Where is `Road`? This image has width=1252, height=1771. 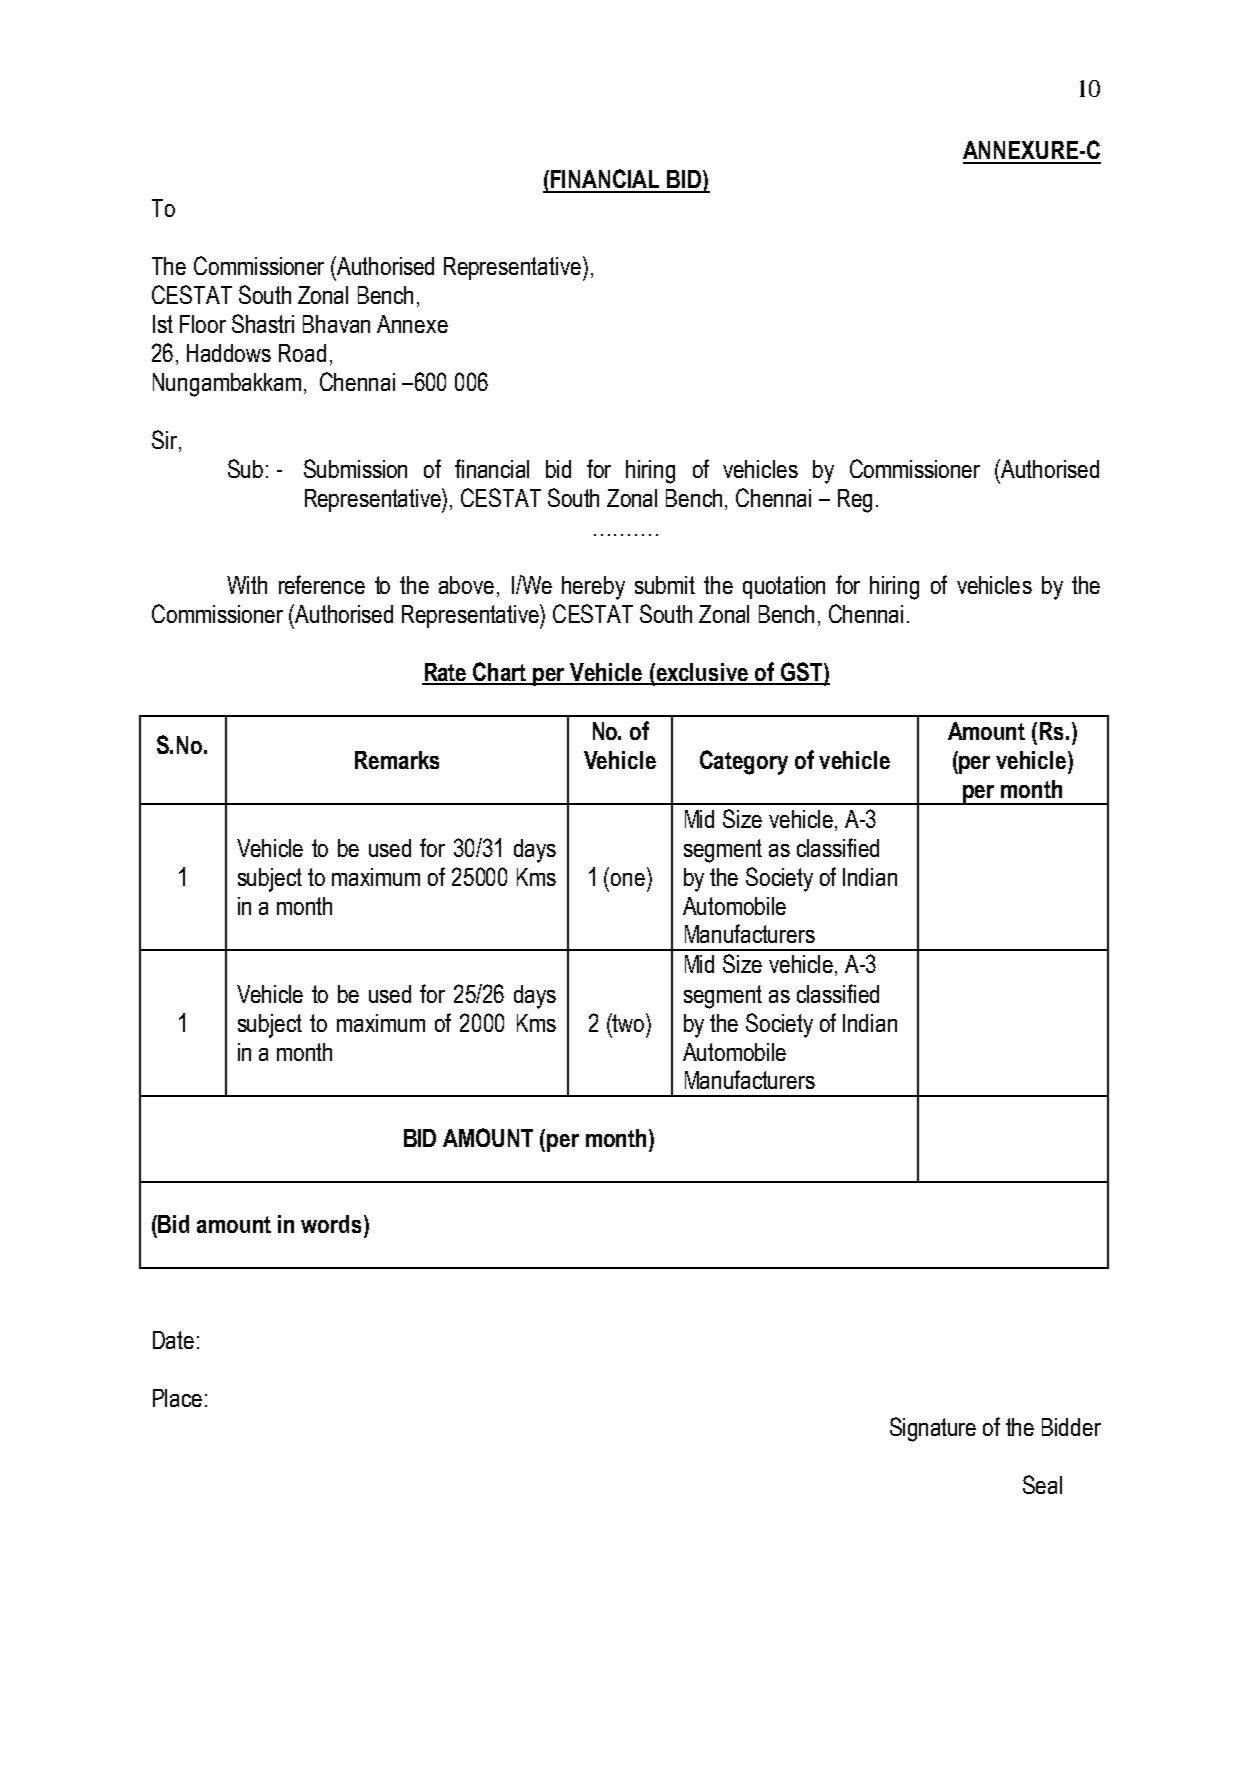 Road is located at coordinates (302, 353).
